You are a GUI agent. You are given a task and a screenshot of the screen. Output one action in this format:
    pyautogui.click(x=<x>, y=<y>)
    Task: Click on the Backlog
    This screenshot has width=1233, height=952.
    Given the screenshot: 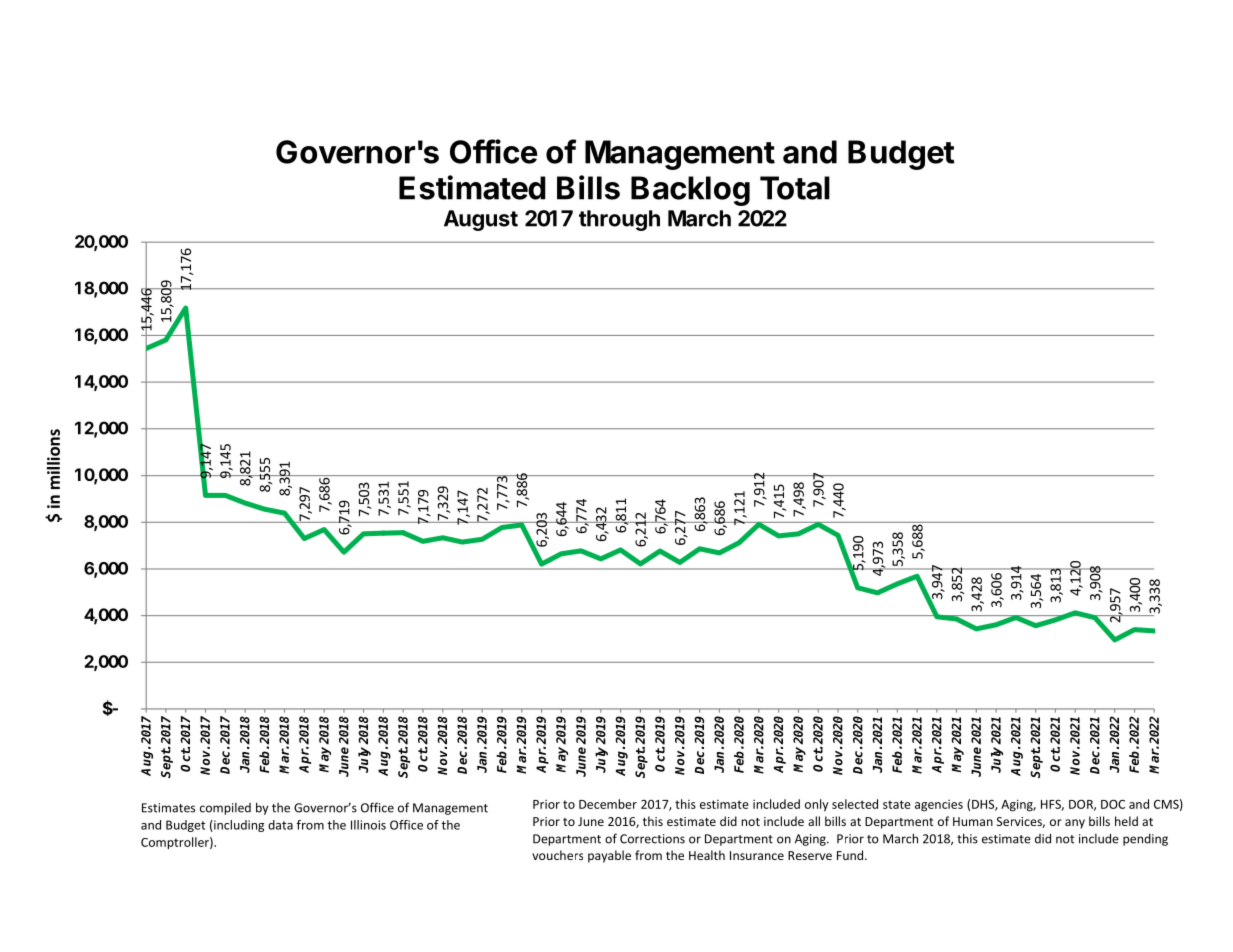 What is the action you would take?
    pyautogui.click(x=690, y=191)
